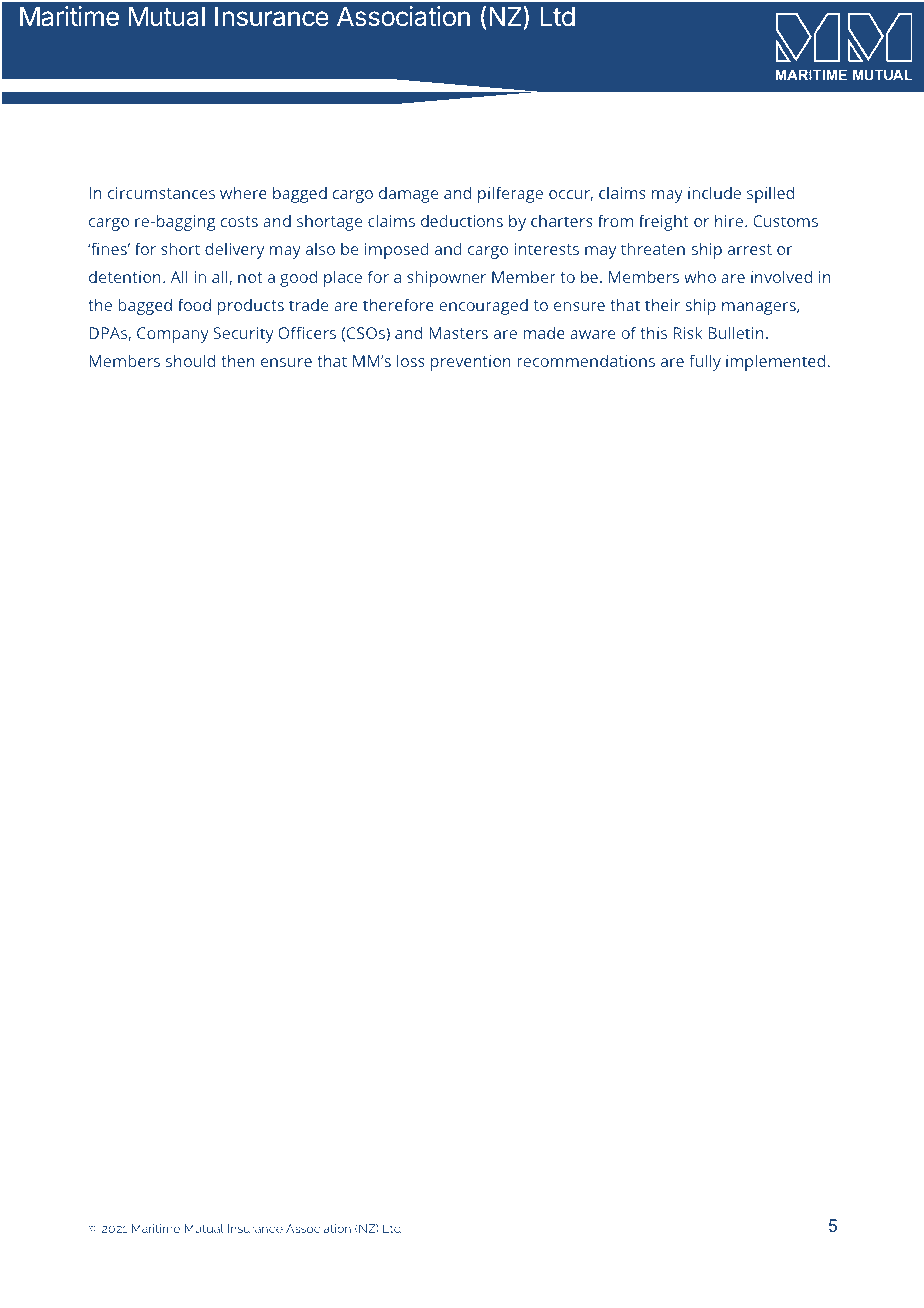  What do you see at coordinates (397, 250) in the page?
I see `imposed` at bounding box center [397, 250].
